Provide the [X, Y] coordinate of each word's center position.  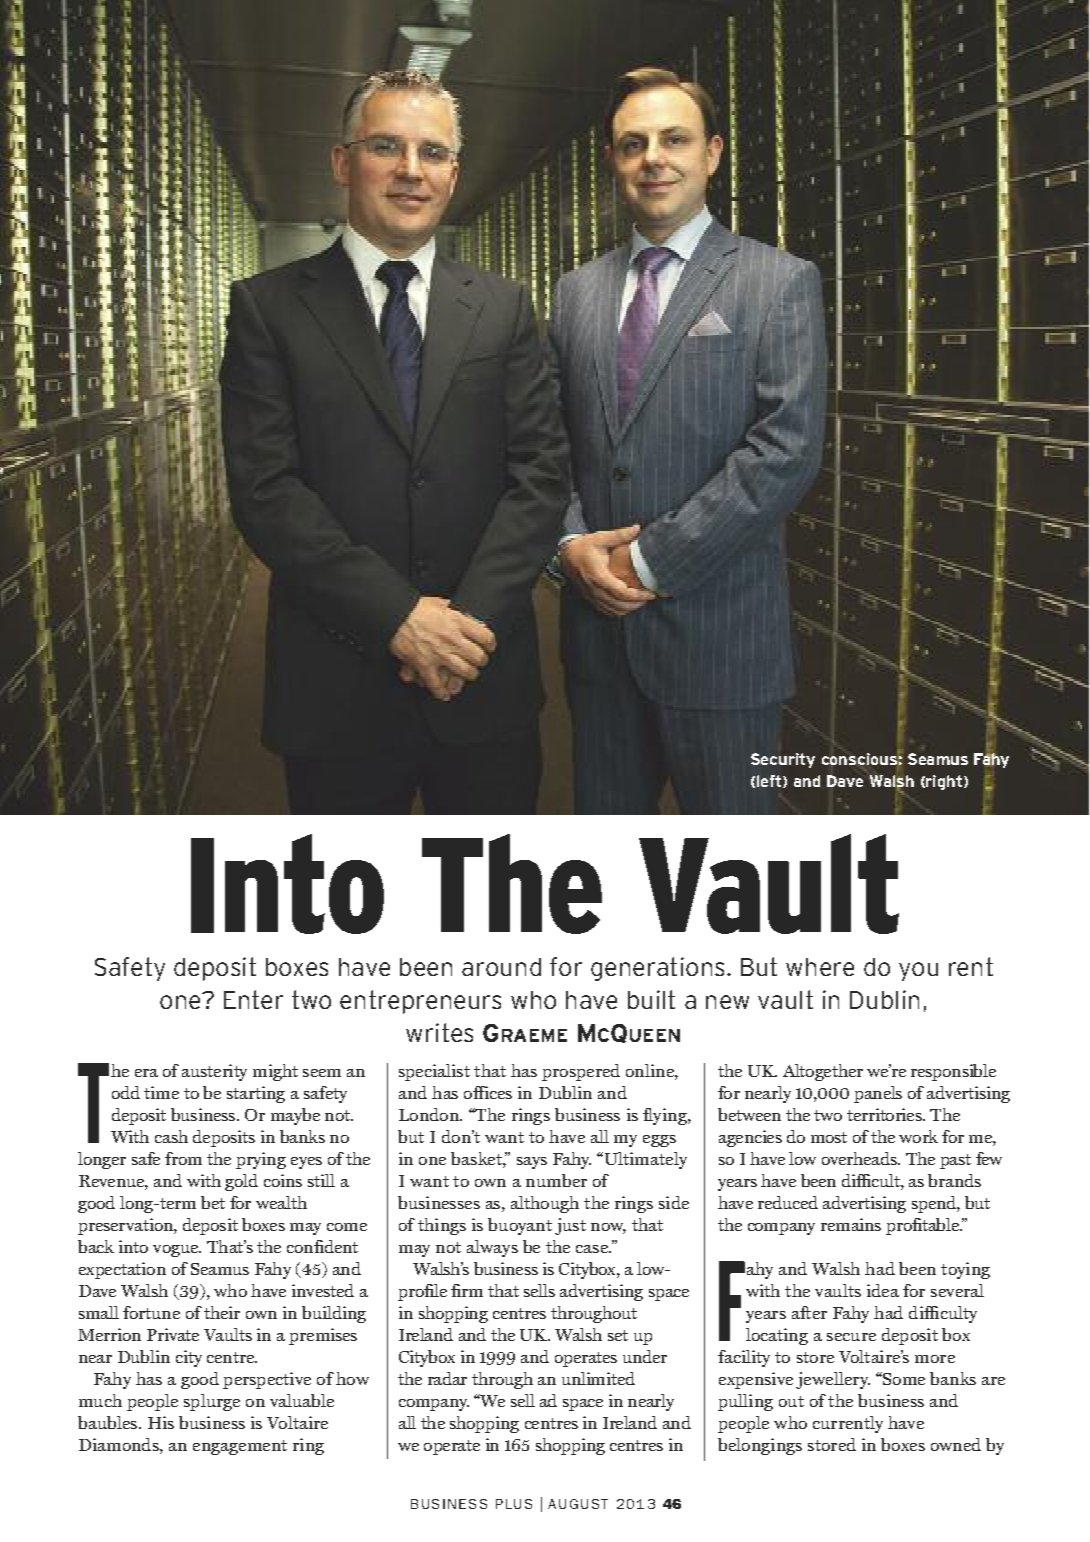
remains [851, 1224]
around [501, 967]
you [918, 971]
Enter [253, 999]
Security [783, 760]
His [161, 1422]
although [545, 1204]
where [820, 967]
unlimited [598, 1378]
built [651, 999]
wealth [281, 1202]
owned [956, 1444]
